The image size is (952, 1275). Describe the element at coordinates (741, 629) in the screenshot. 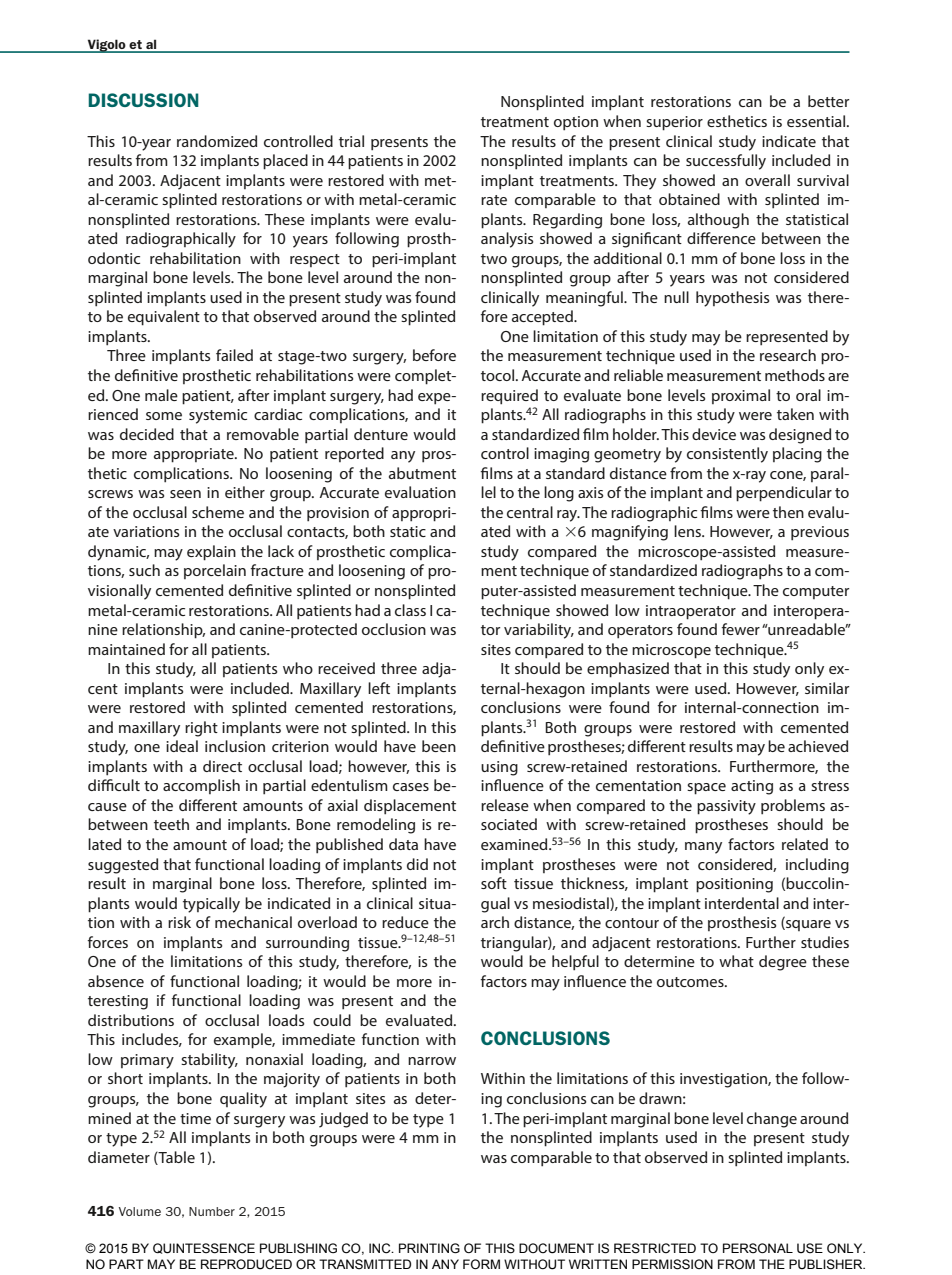

I see `fewer` at that location.
